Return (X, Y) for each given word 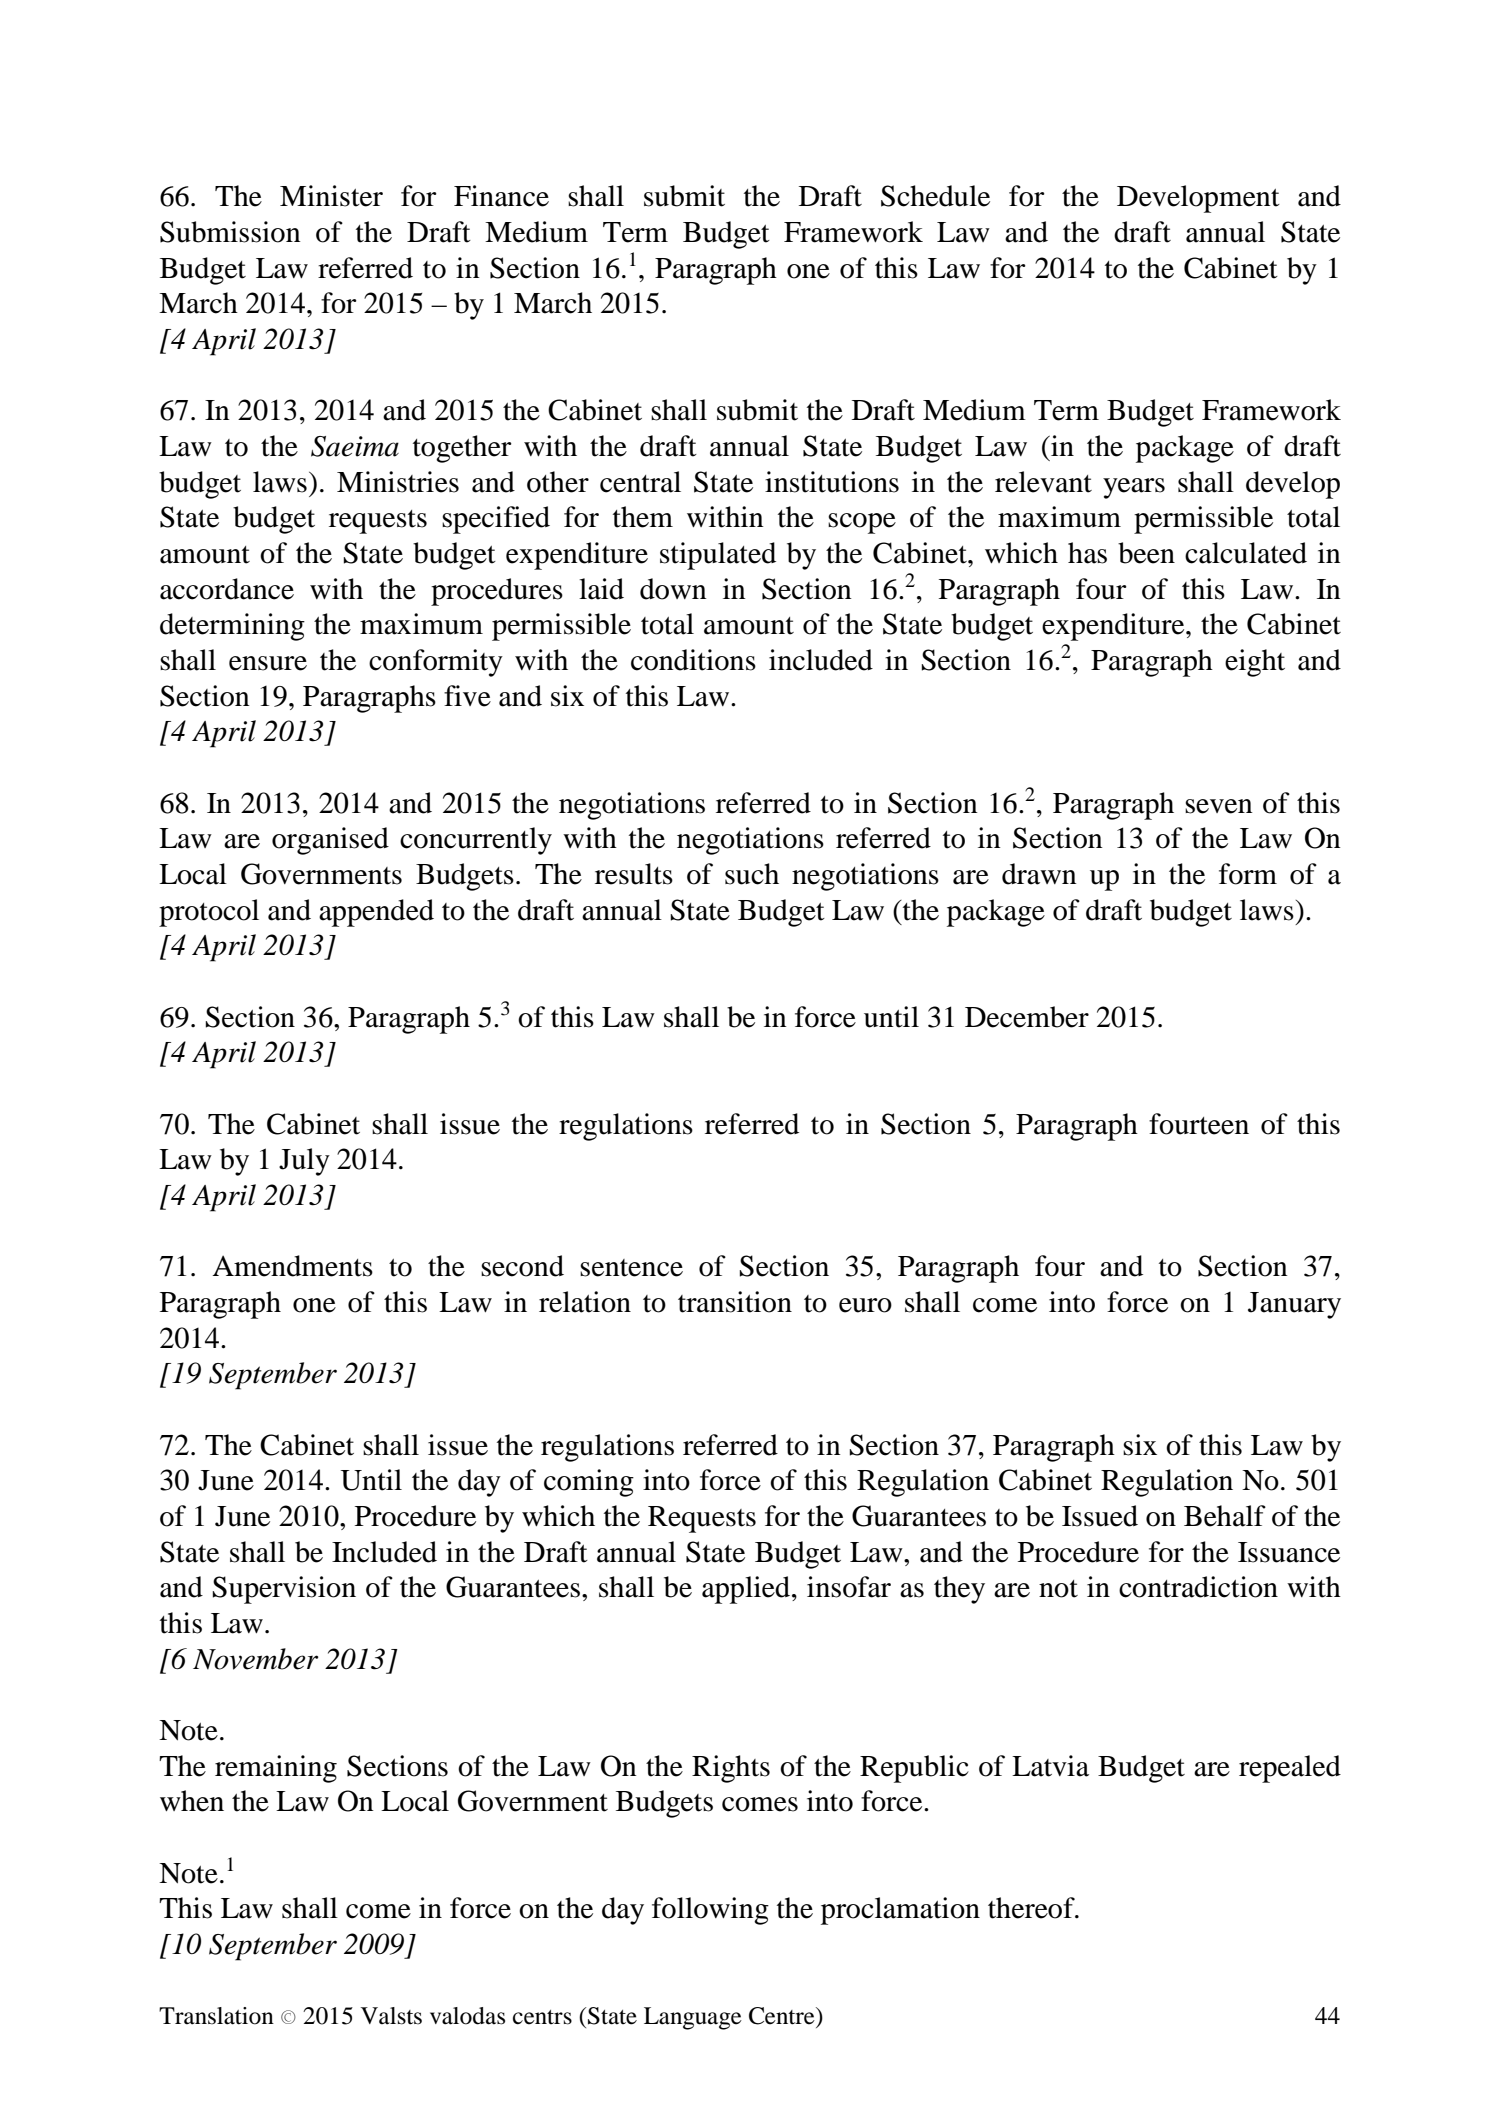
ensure (268, 663)
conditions (693, 660)
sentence (631, 1268)
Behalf (1225, 1516)
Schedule (935, 196)
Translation (216, 2016)
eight (1255, 663)
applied (747, 1590)
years (1134, 488)
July (304, 1162)
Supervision (284, 1590)
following (710, 1911)
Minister (331, 196)
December (1027, 1017)
